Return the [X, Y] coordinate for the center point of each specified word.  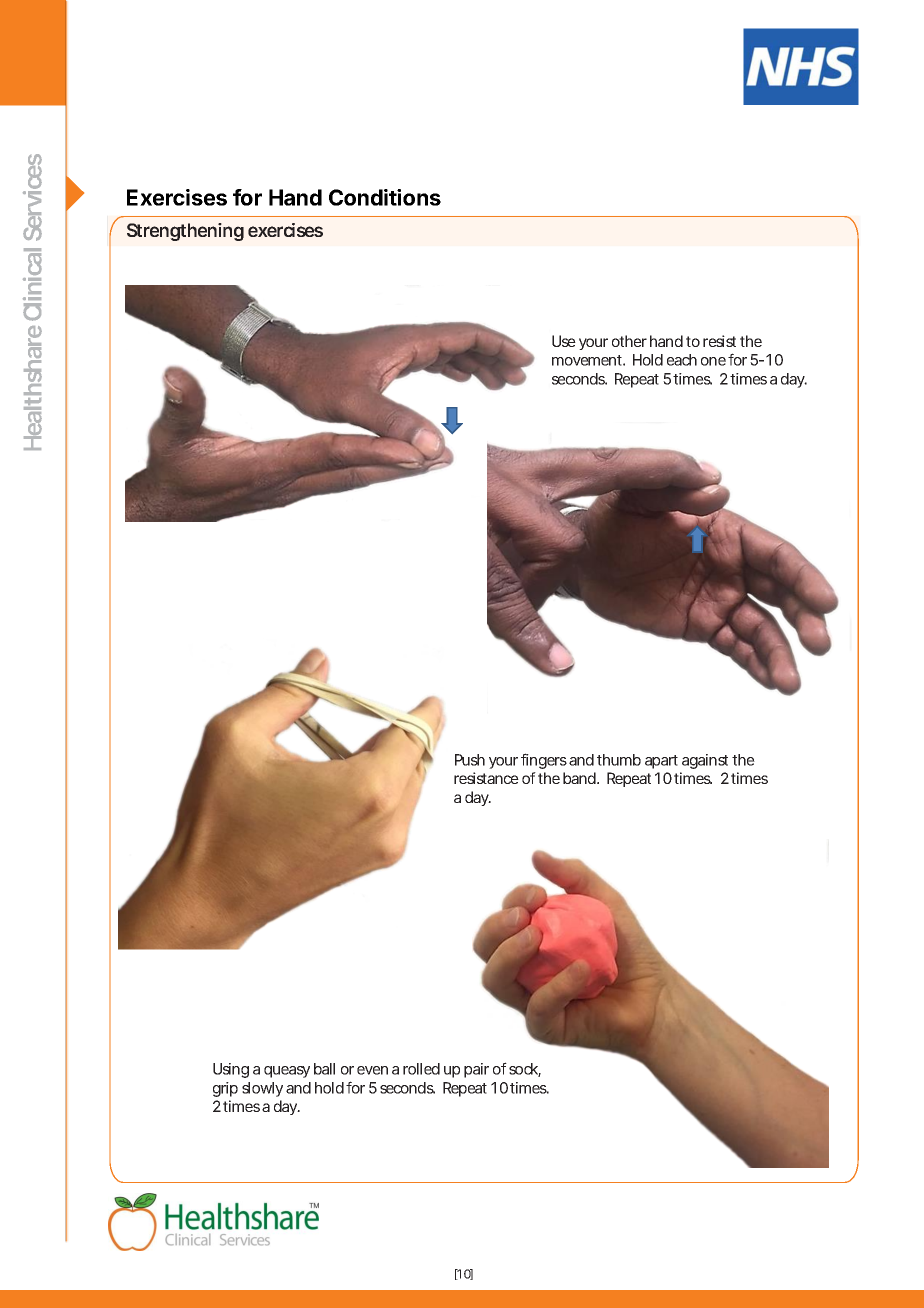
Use [564, 341]
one [713, 361]
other [629, 341]
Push [470, 760]
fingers [544, 761]
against [705, 761]
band [579, 778]
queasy [287, 1072]
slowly [262, 1089]
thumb [619, 760]
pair [476, 1070]
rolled [421, 1069]
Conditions [385, 197]
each [682, 360]
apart [661, 762]
